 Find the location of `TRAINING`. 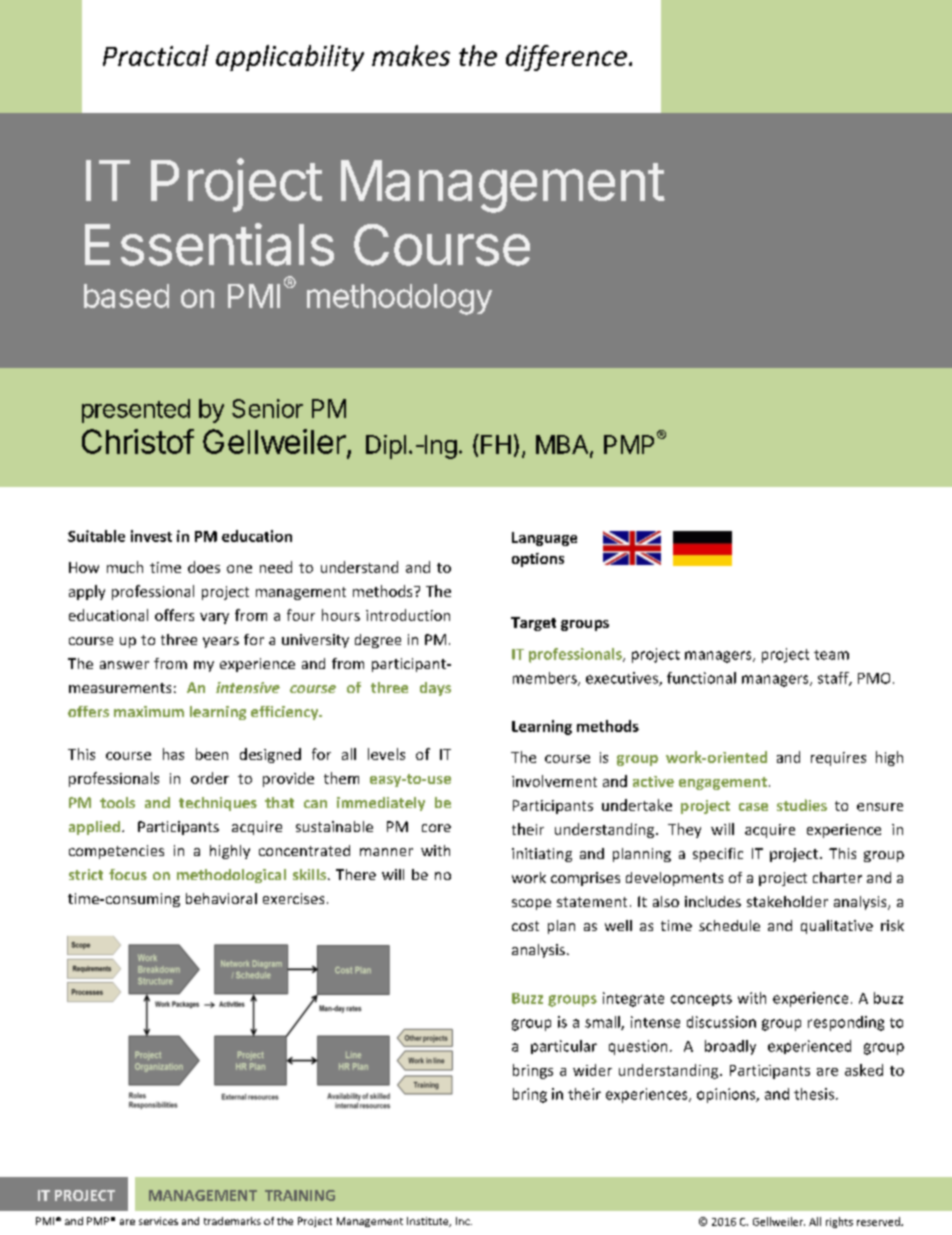

TRAINING is located at coordinates (300, 1195).
